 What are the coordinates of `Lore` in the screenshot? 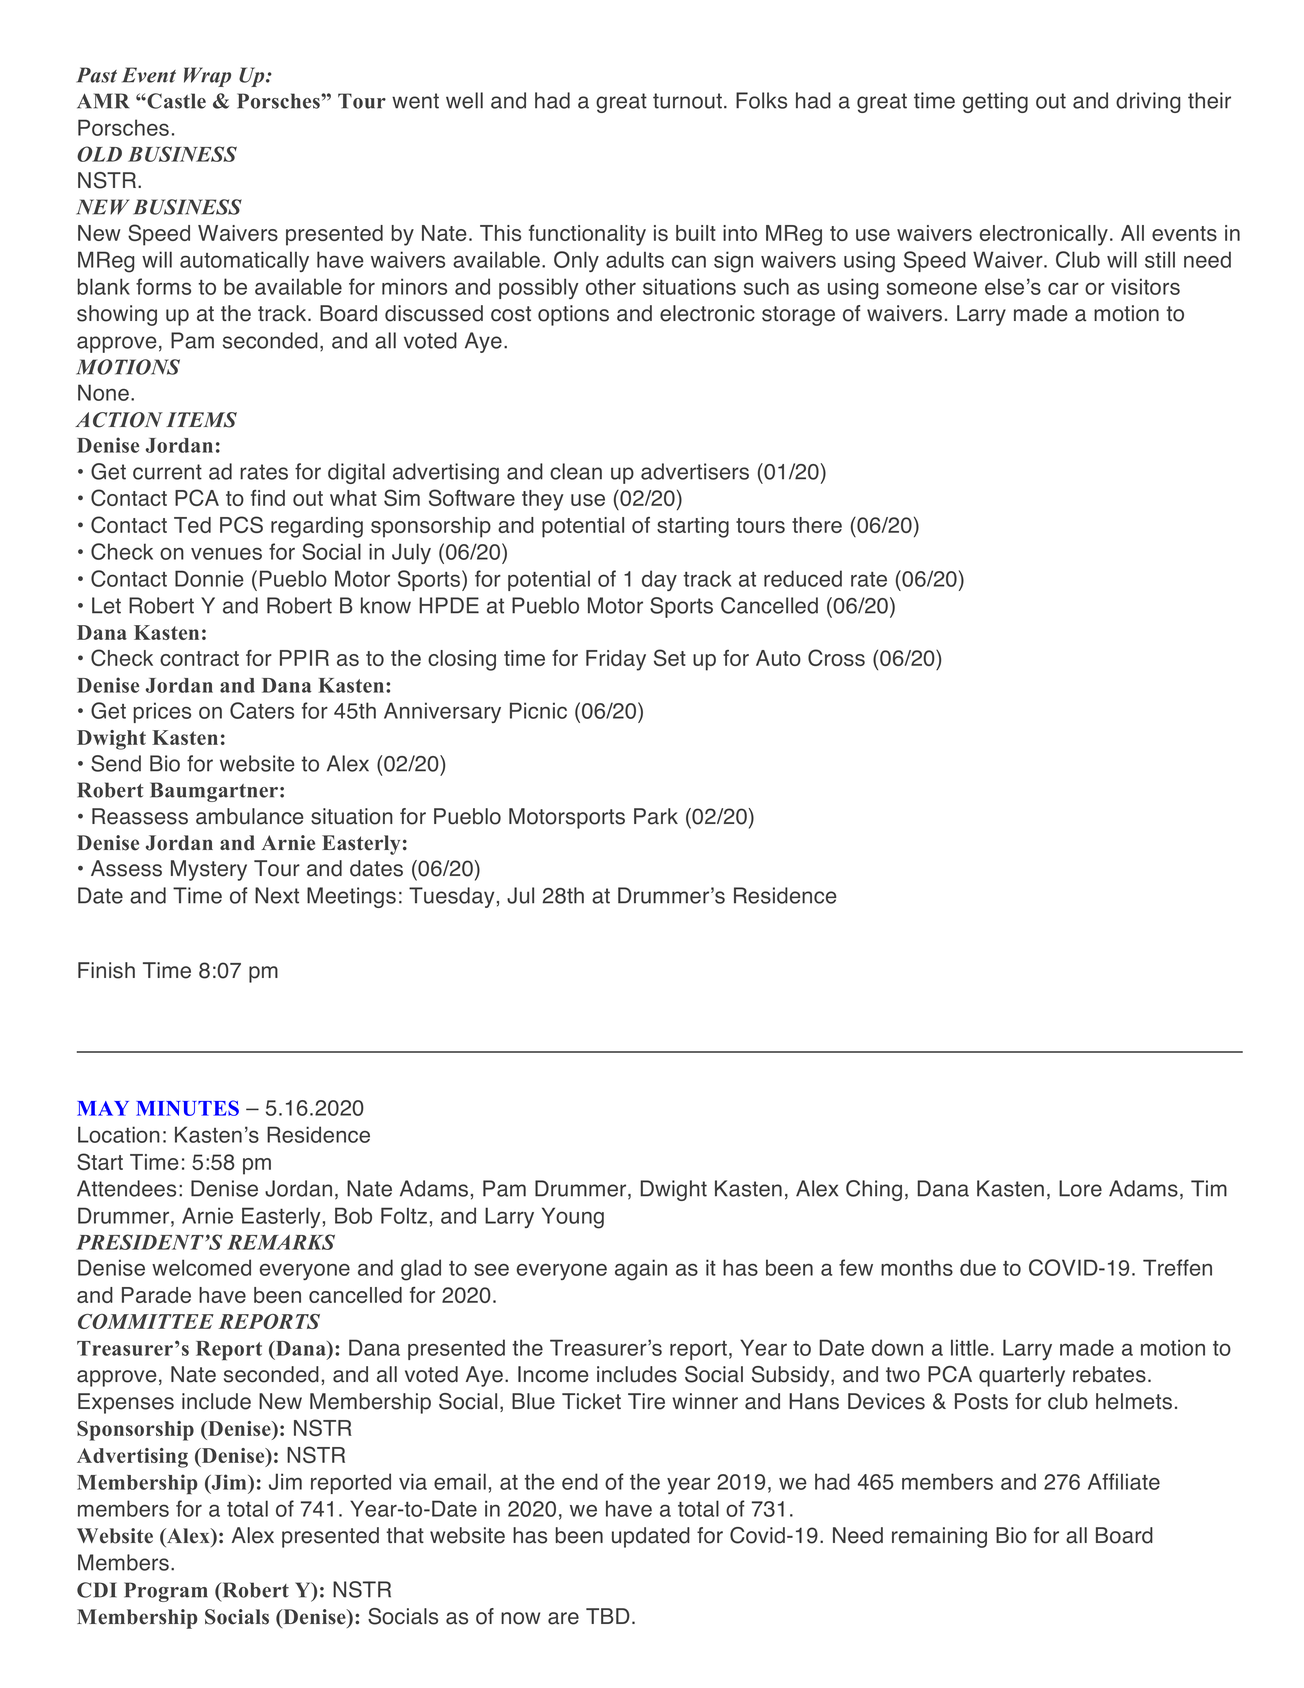 It's located at (1080, 1188).
